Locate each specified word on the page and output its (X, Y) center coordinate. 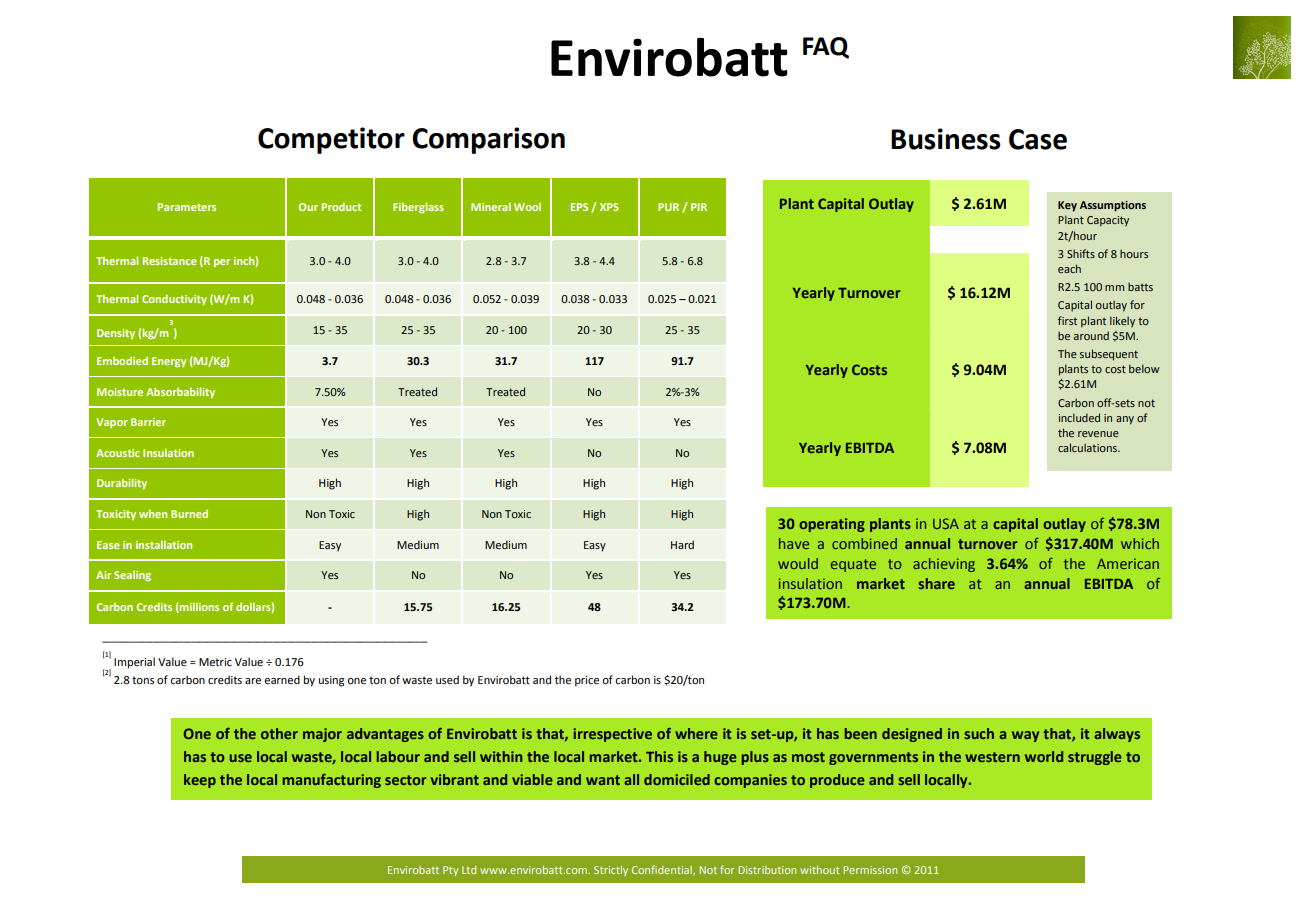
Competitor (331, 140)
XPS (609, 207)
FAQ (826, 48)
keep (200, 781)
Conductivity (174, 300)
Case (1038, 139)
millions (198, 608)
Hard (682, 544)
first (1067, 320)
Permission (870, 870)
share (937, 583)
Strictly (611, 871)
